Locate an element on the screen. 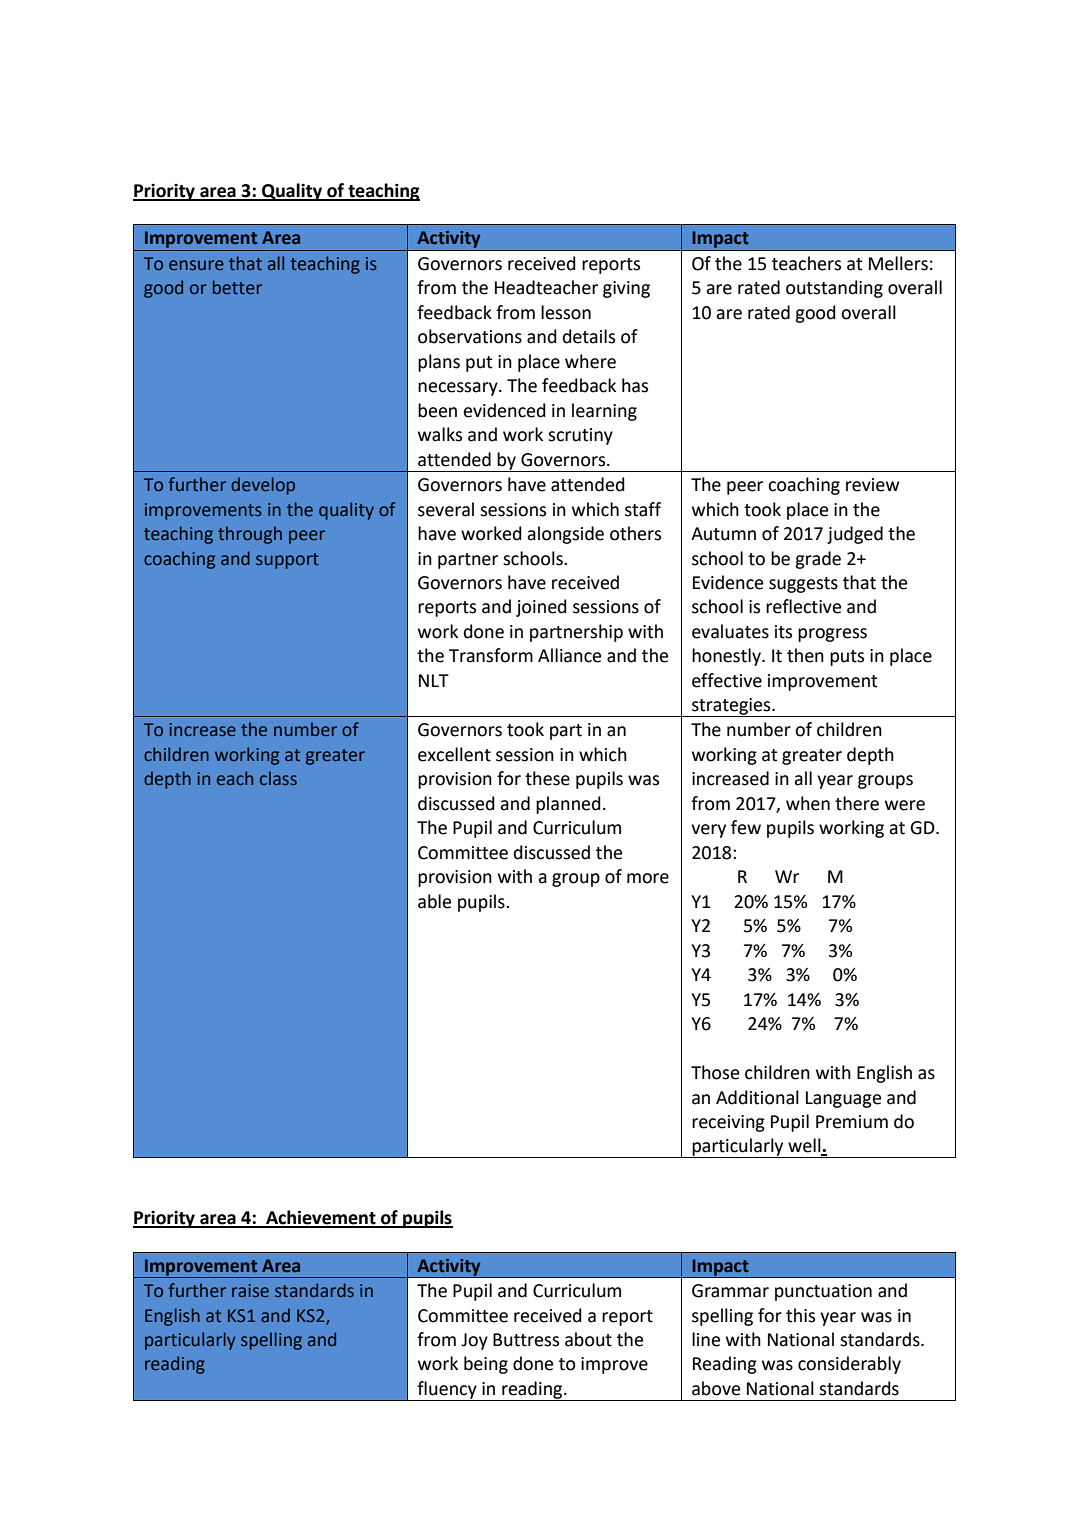  Those is located at coordinates (715, 1072).
